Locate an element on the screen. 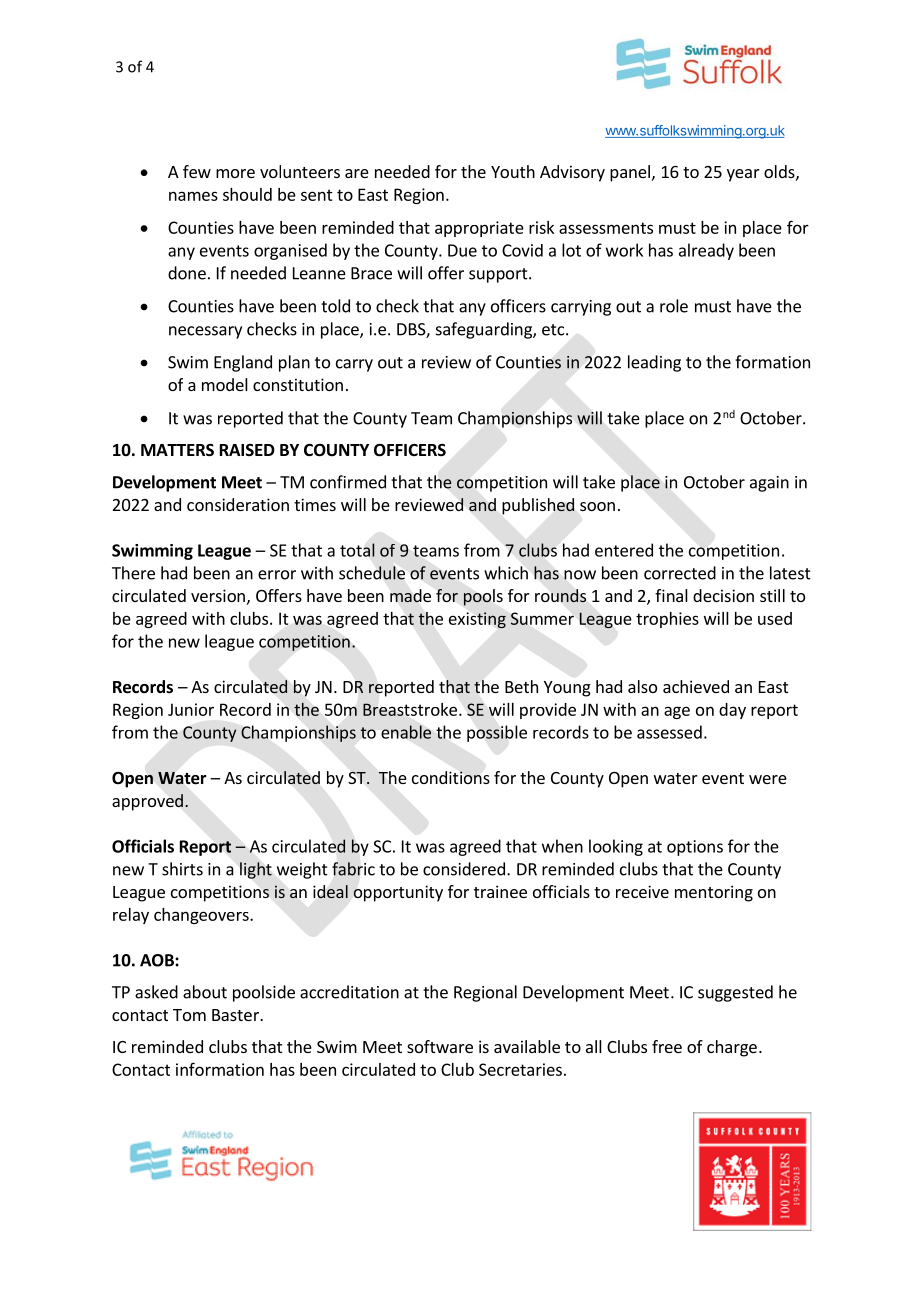  shirts is located at coordinates (182, 869).
